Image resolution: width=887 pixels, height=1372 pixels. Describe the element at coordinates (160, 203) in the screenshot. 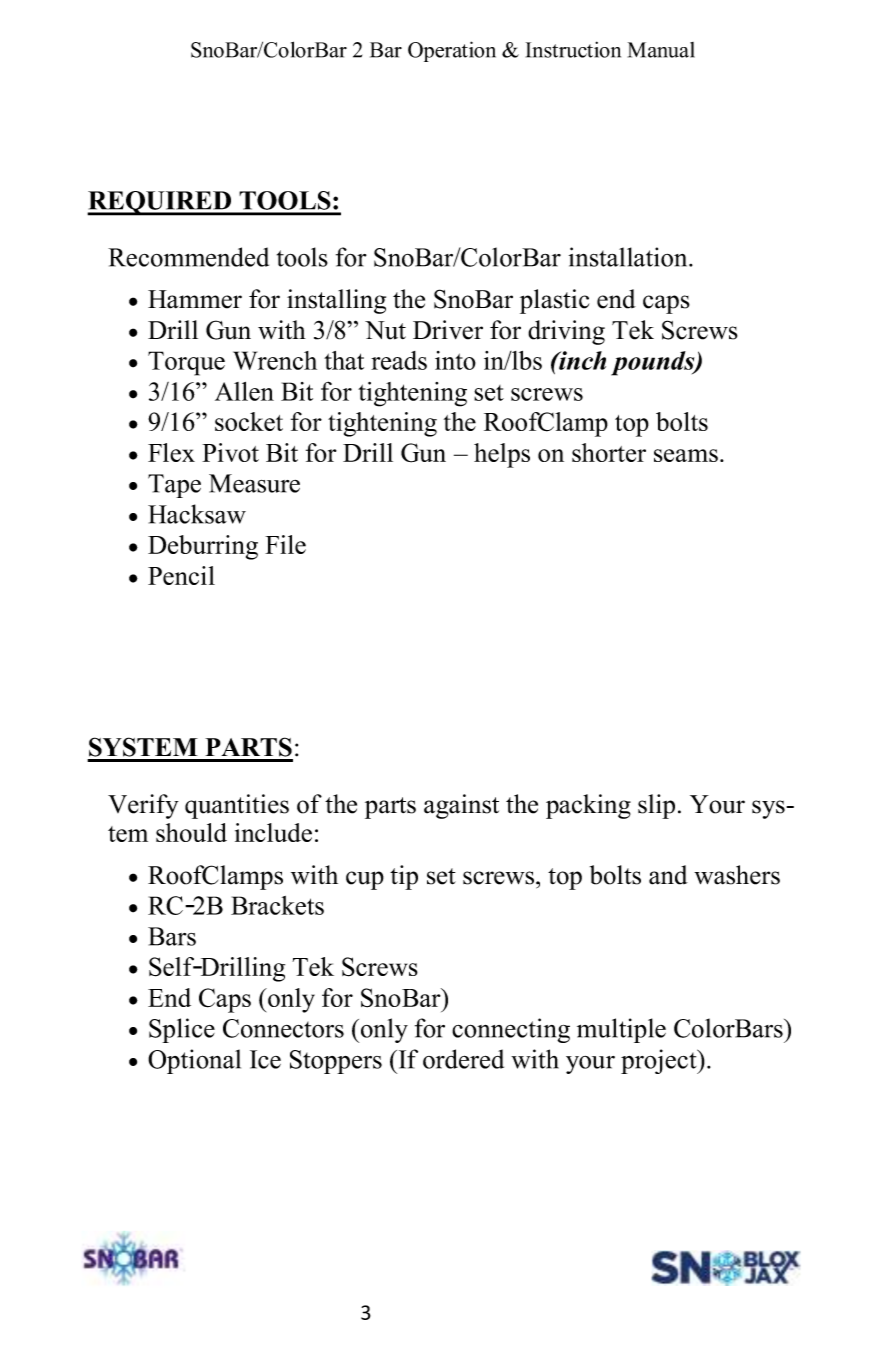

I see `REQUIRED` at that location.
